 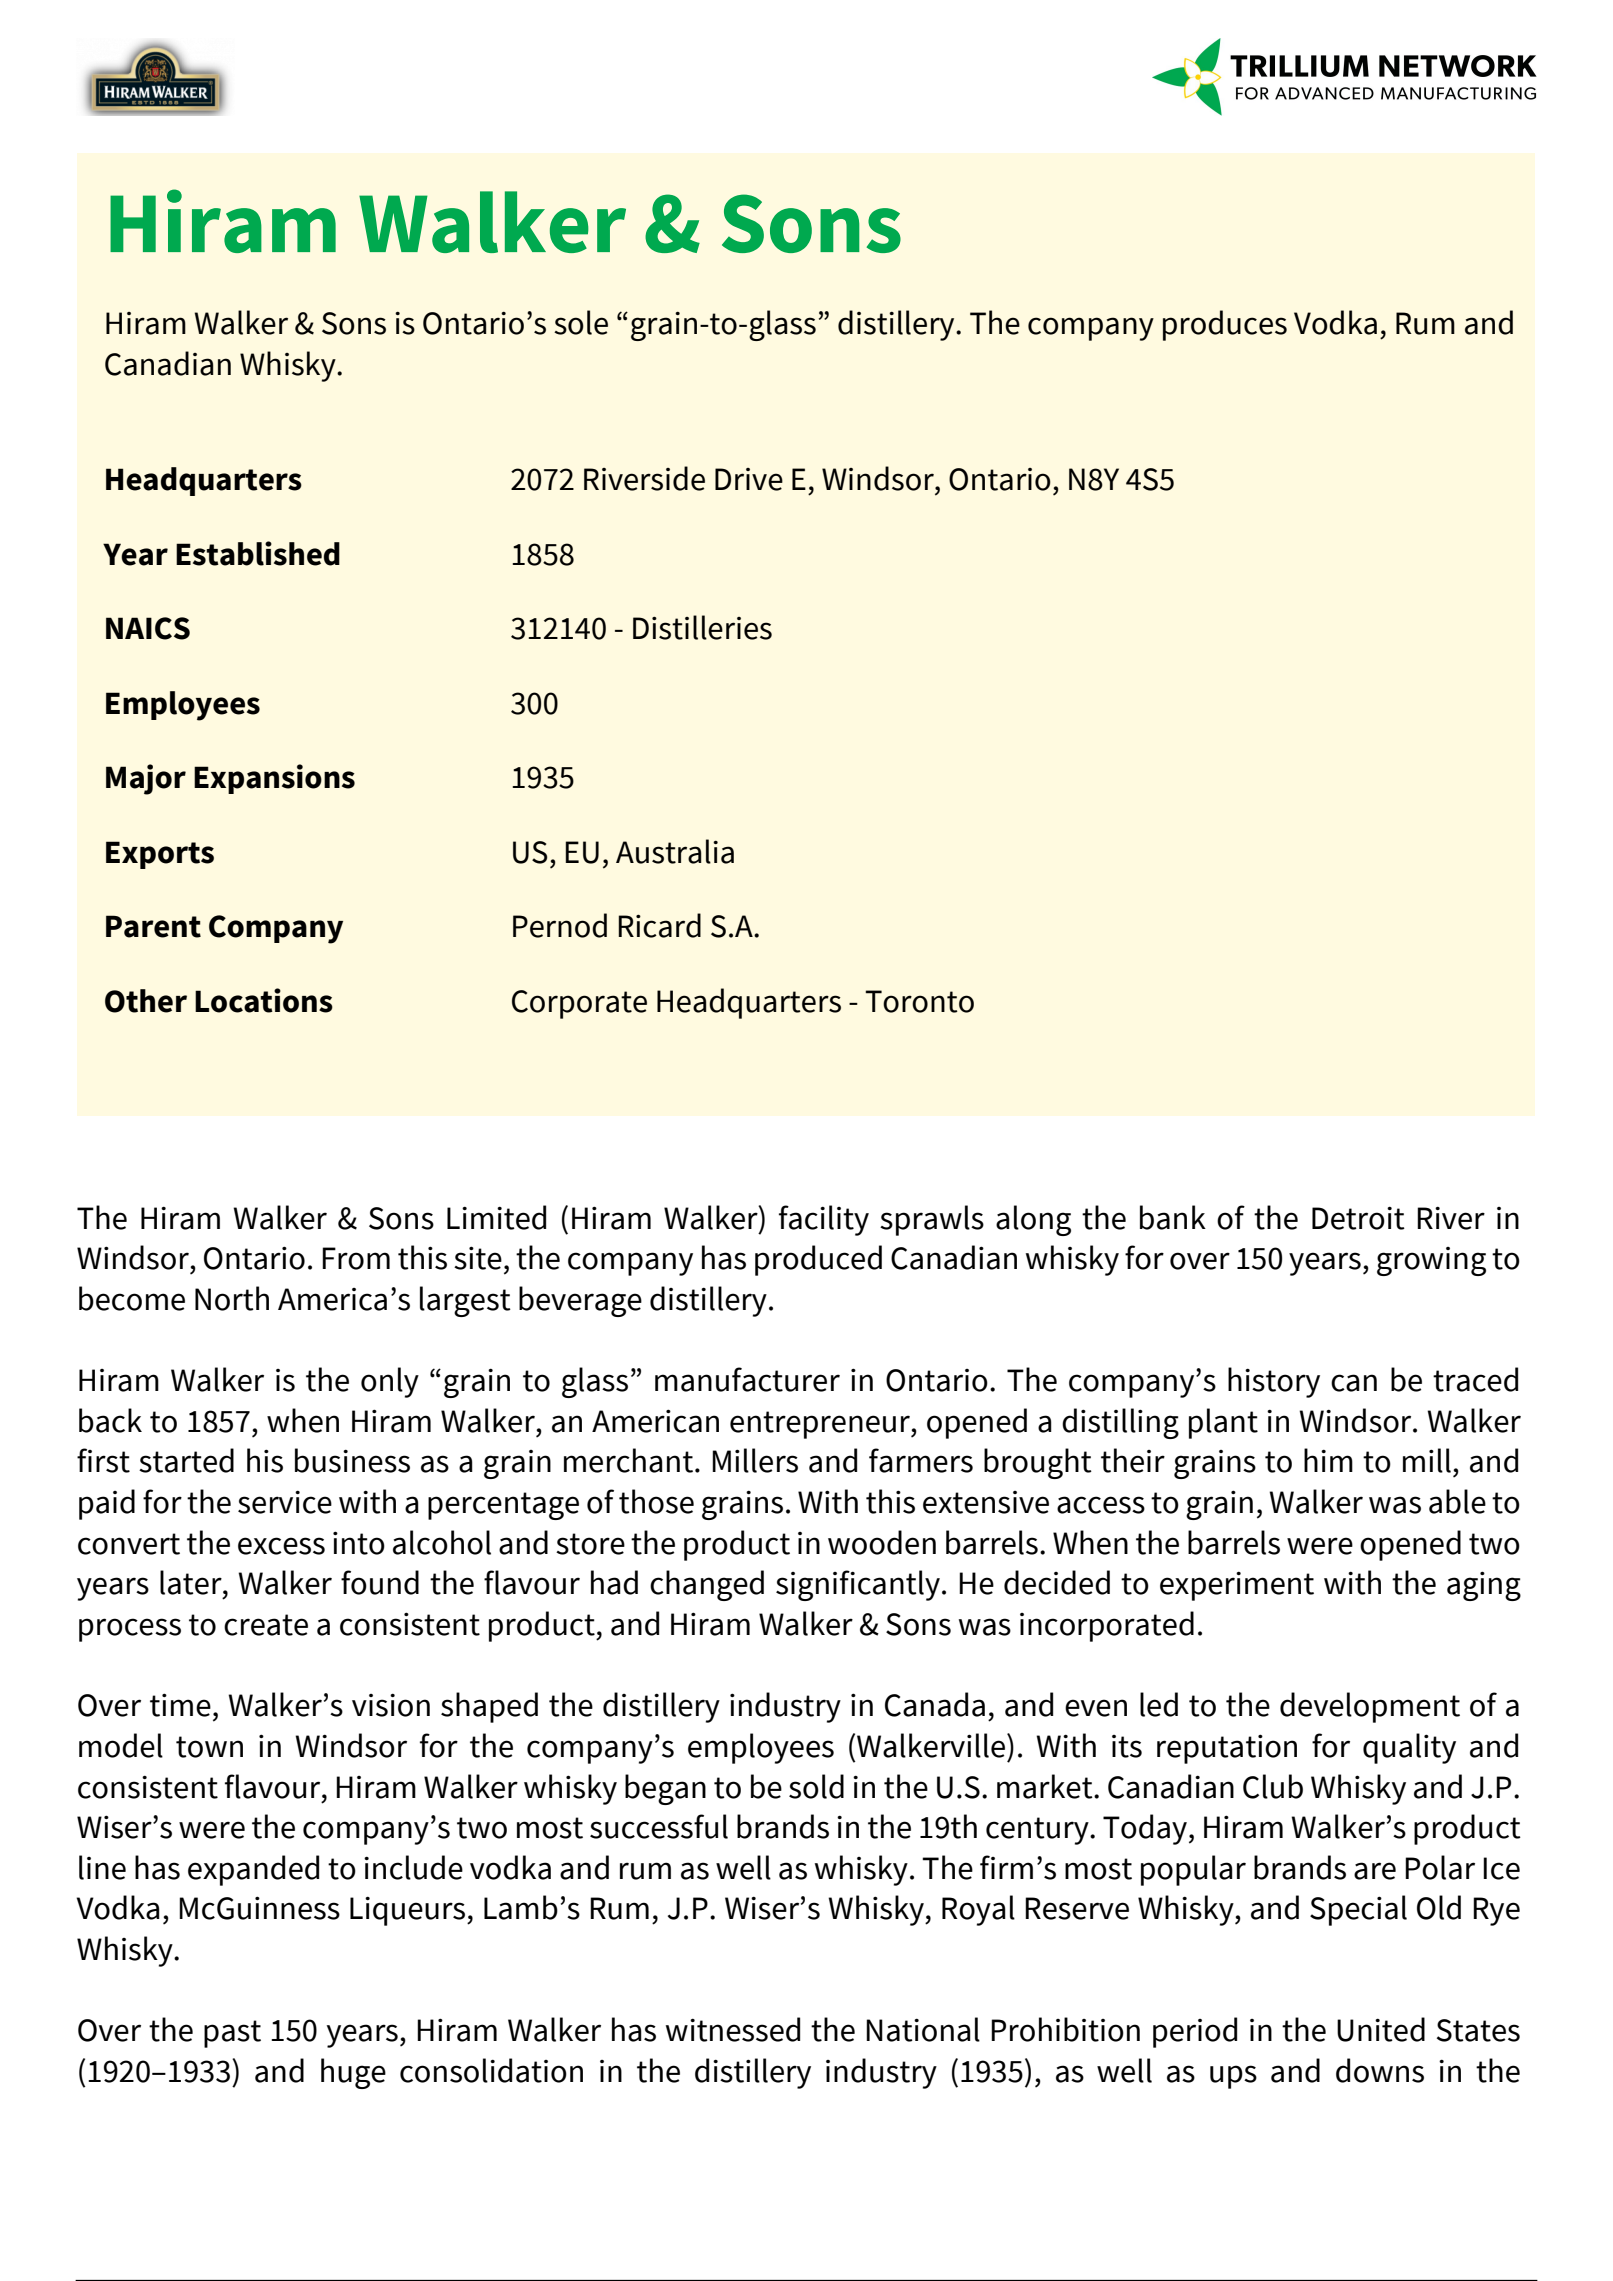 I want to click on development, so click(x=1370, y=1707).
